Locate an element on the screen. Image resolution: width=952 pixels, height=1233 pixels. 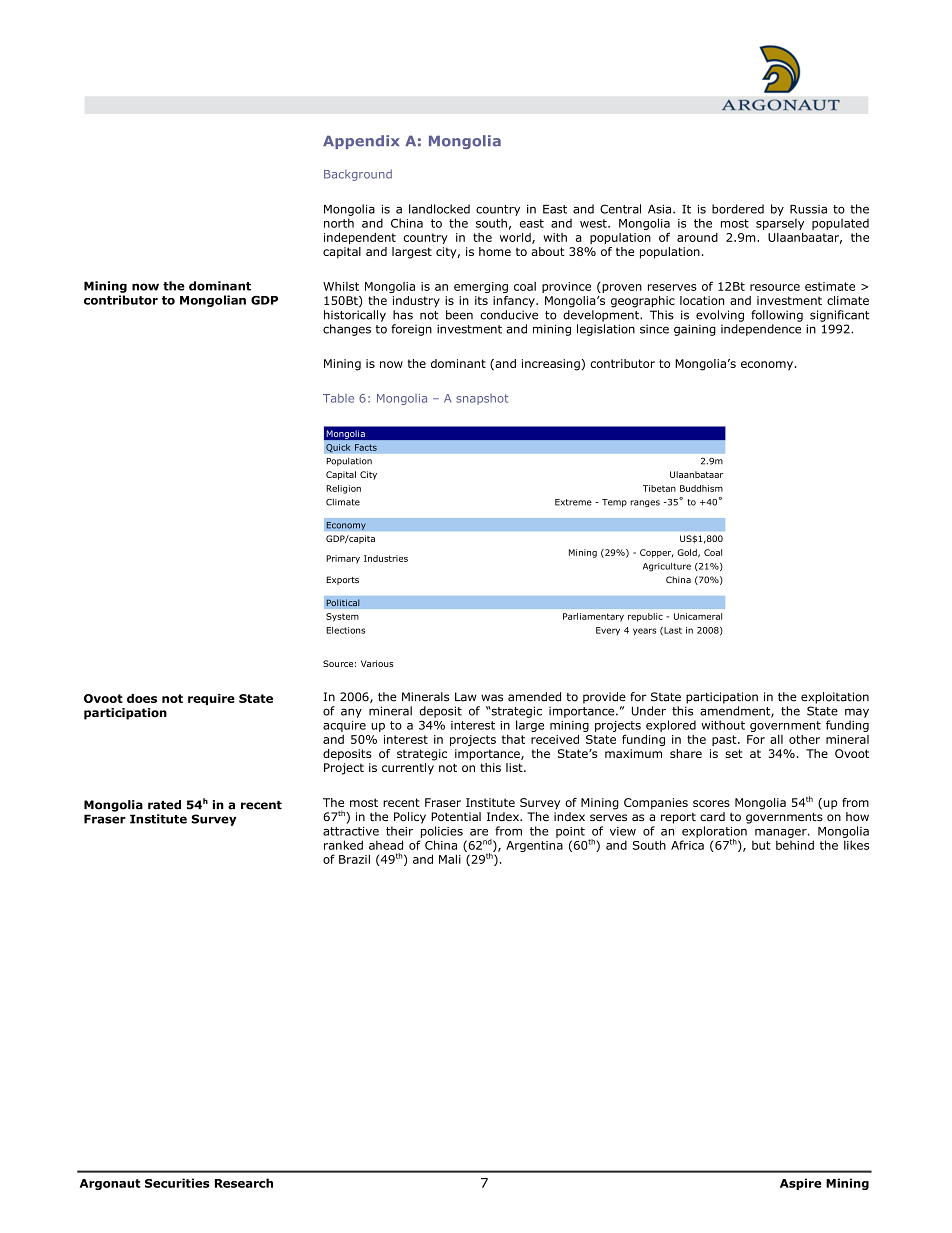
Brazil is located at coordinates (354, 859).
